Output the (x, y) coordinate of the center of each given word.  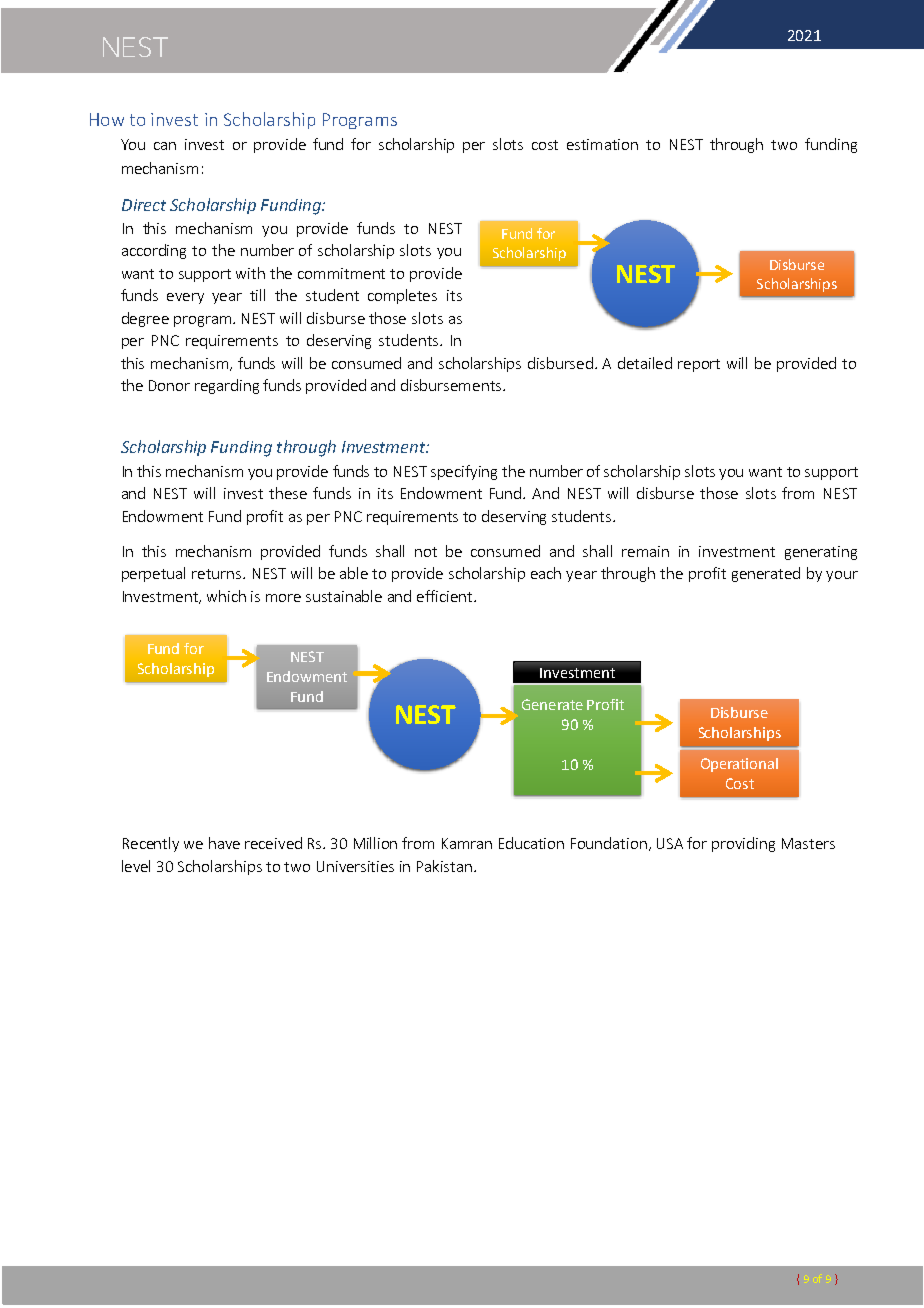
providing (743, 844)
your (842, 576)
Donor (169, 385)
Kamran (467, 843)
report (699, 365)
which (226, 596)
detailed (645, 363)
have (224, 843)
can (165, 146)
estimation (602, 144)
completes (402, 296)
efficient (446, 596)
